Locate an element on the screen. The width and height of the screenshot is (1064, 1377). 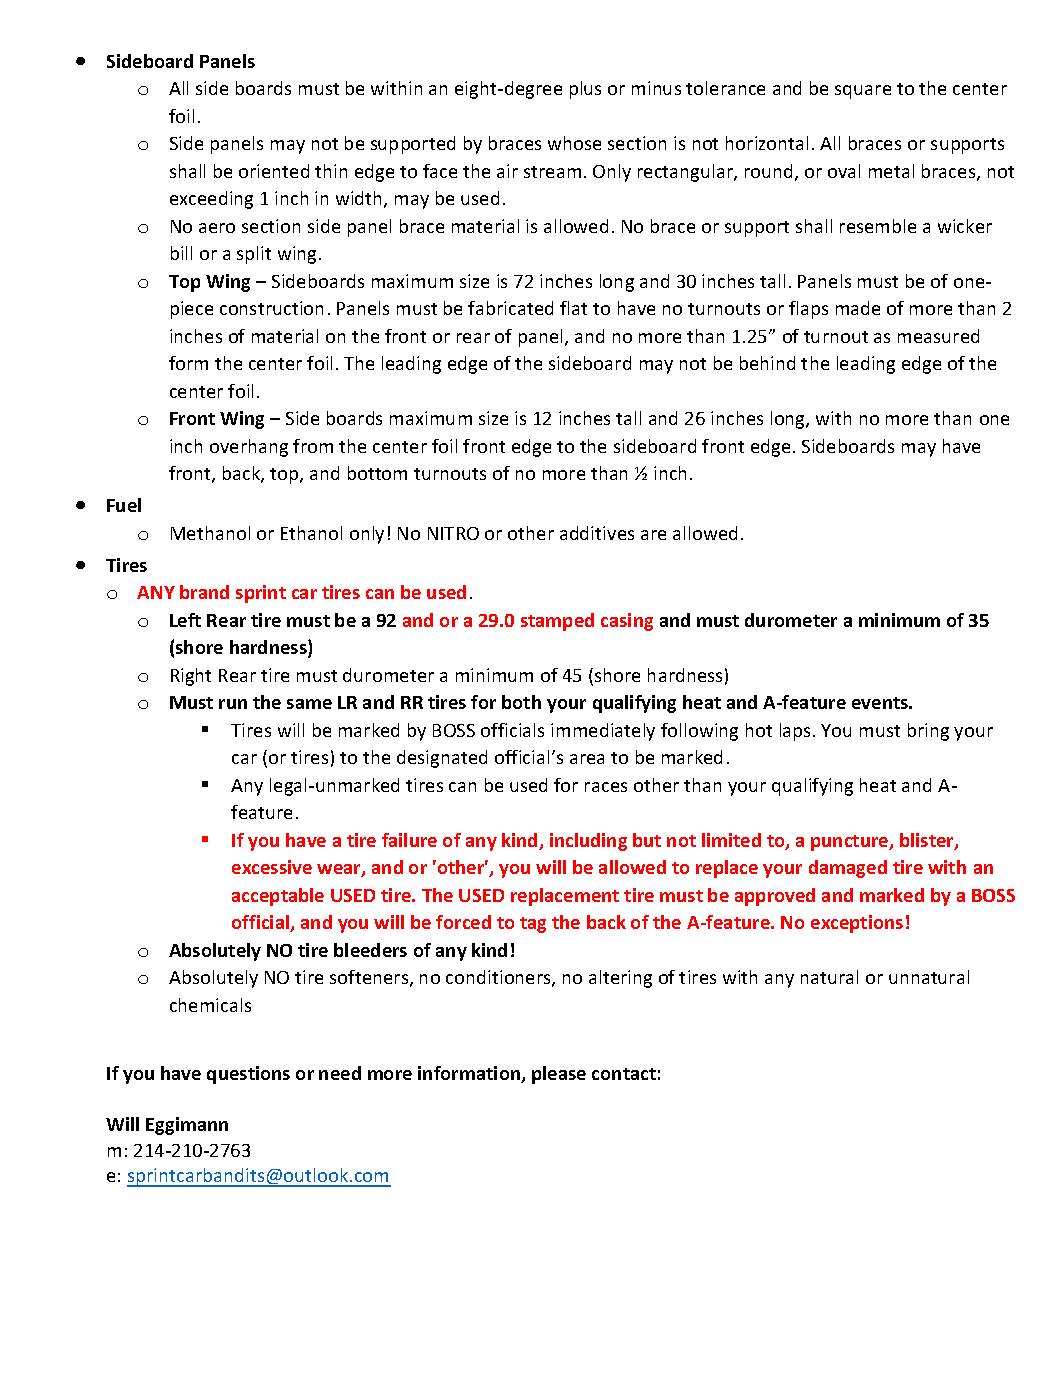
oriented is located at coordinates (274, 171).
